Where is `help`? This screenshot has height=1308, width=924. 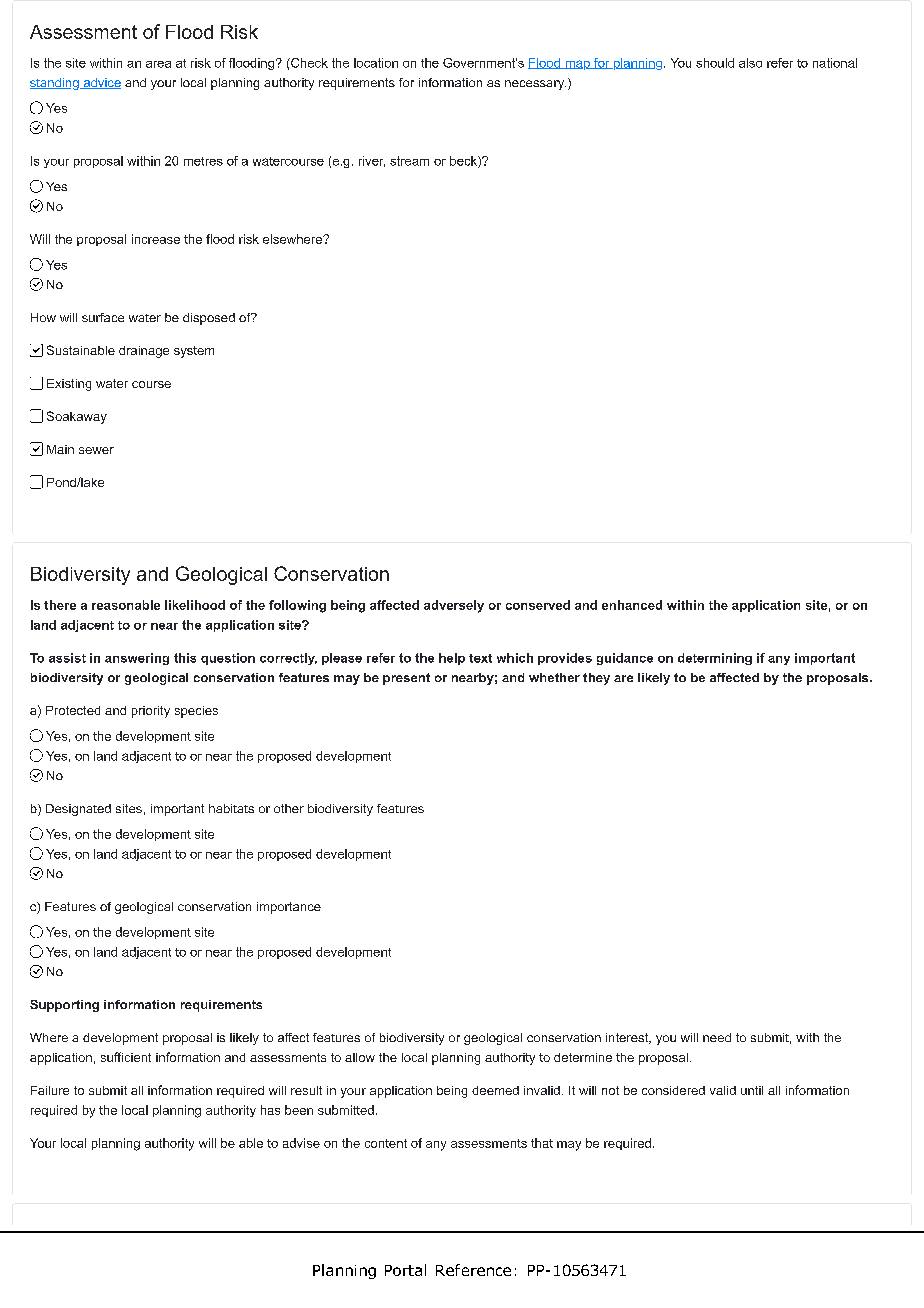 help is located at coordinates (452, 659).
